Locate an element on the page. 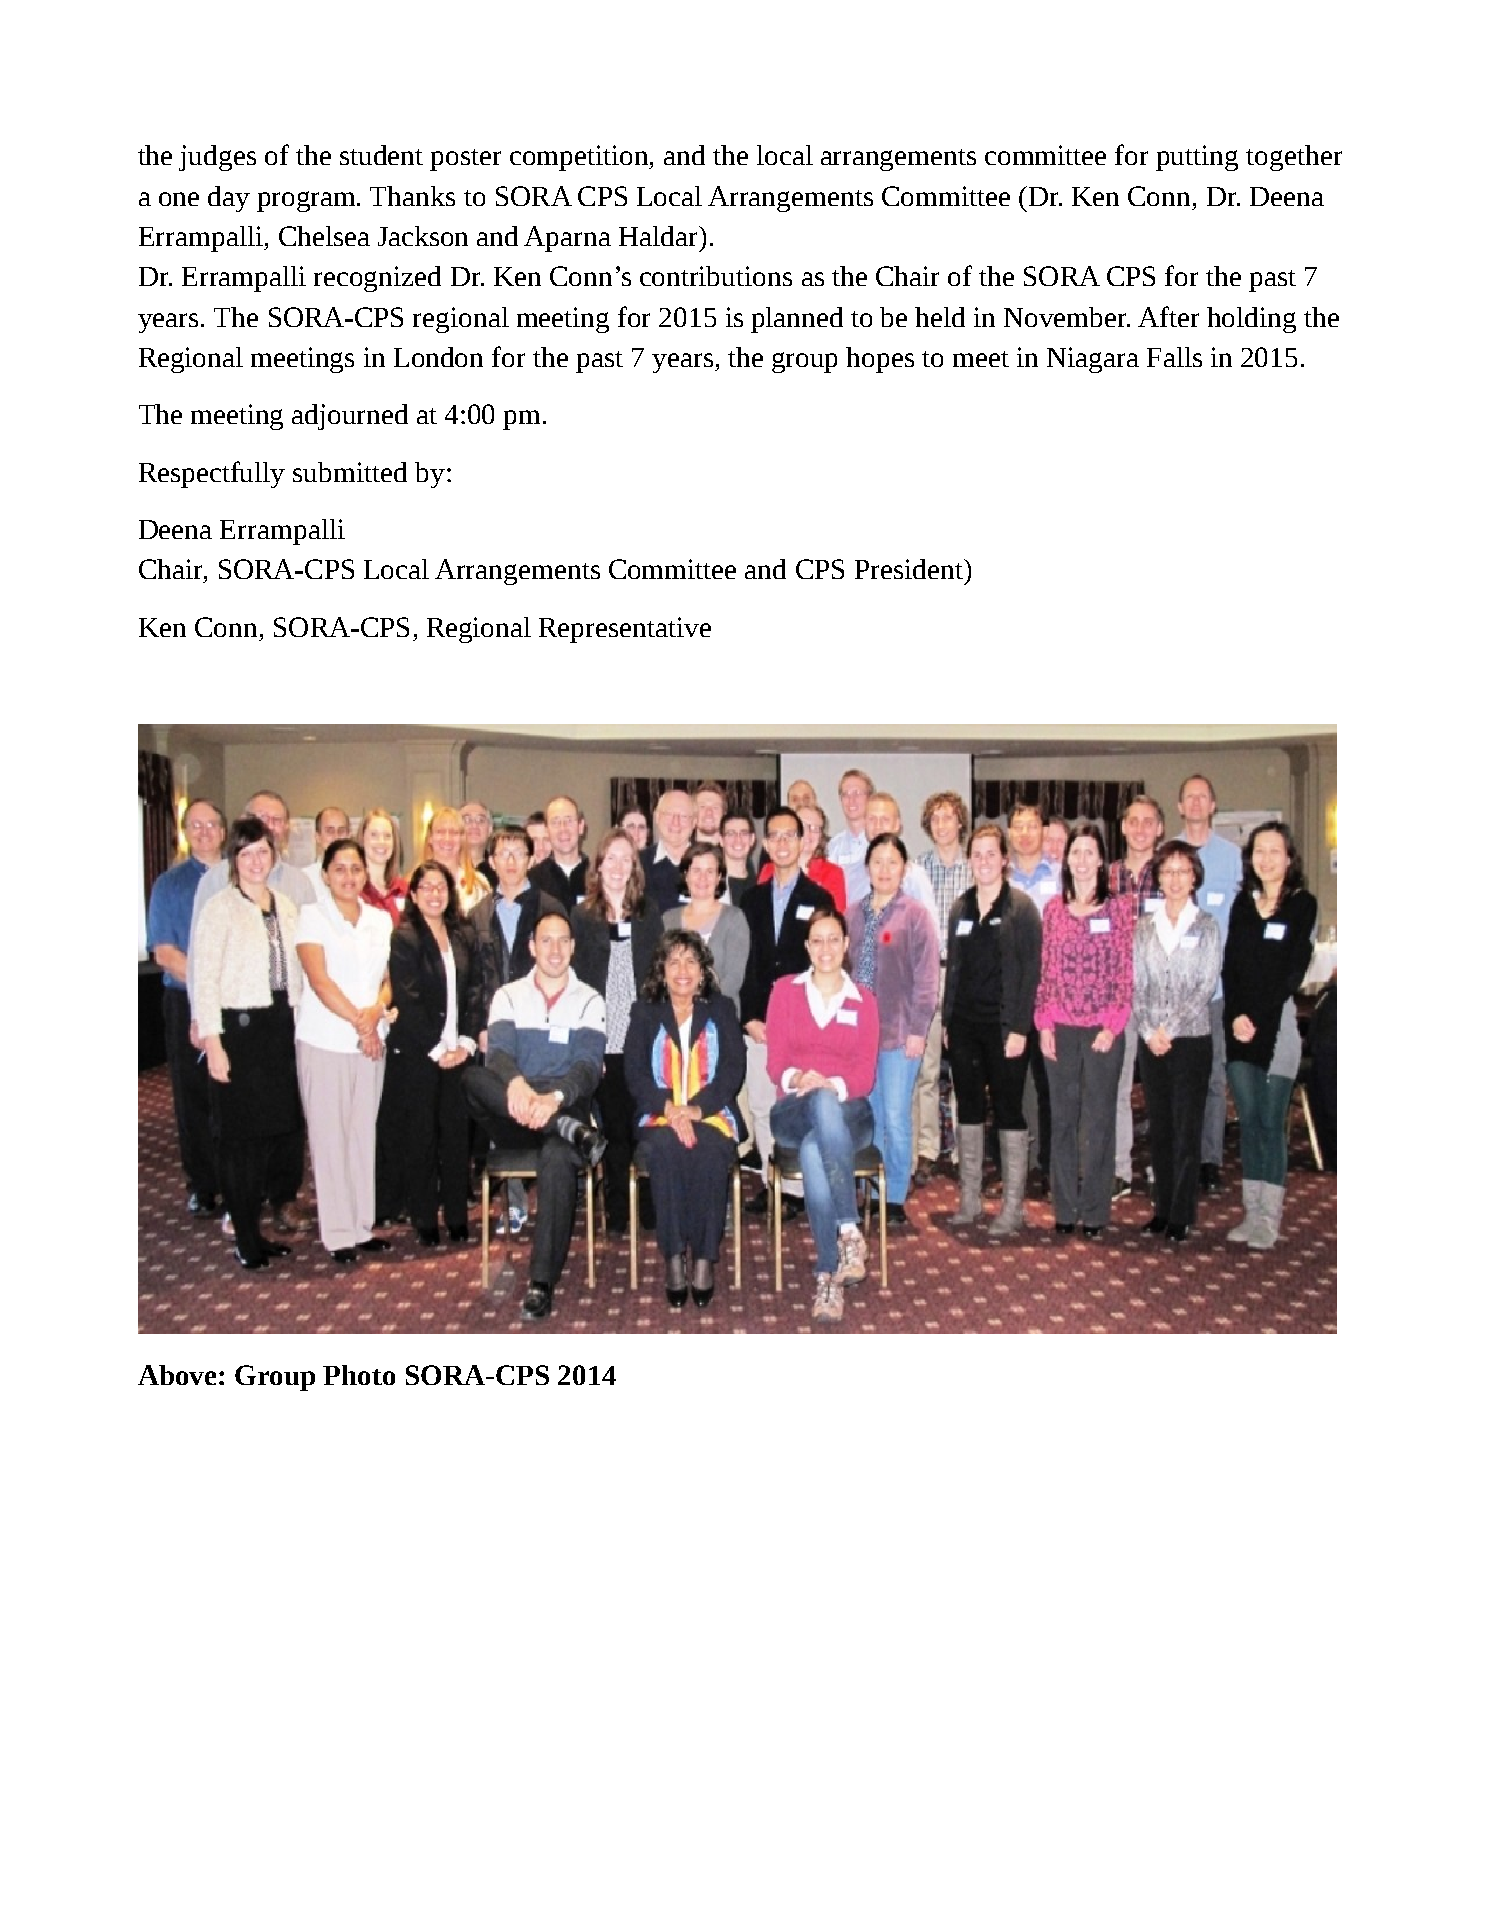  Niagara is located at coordinates (1093, 360).
